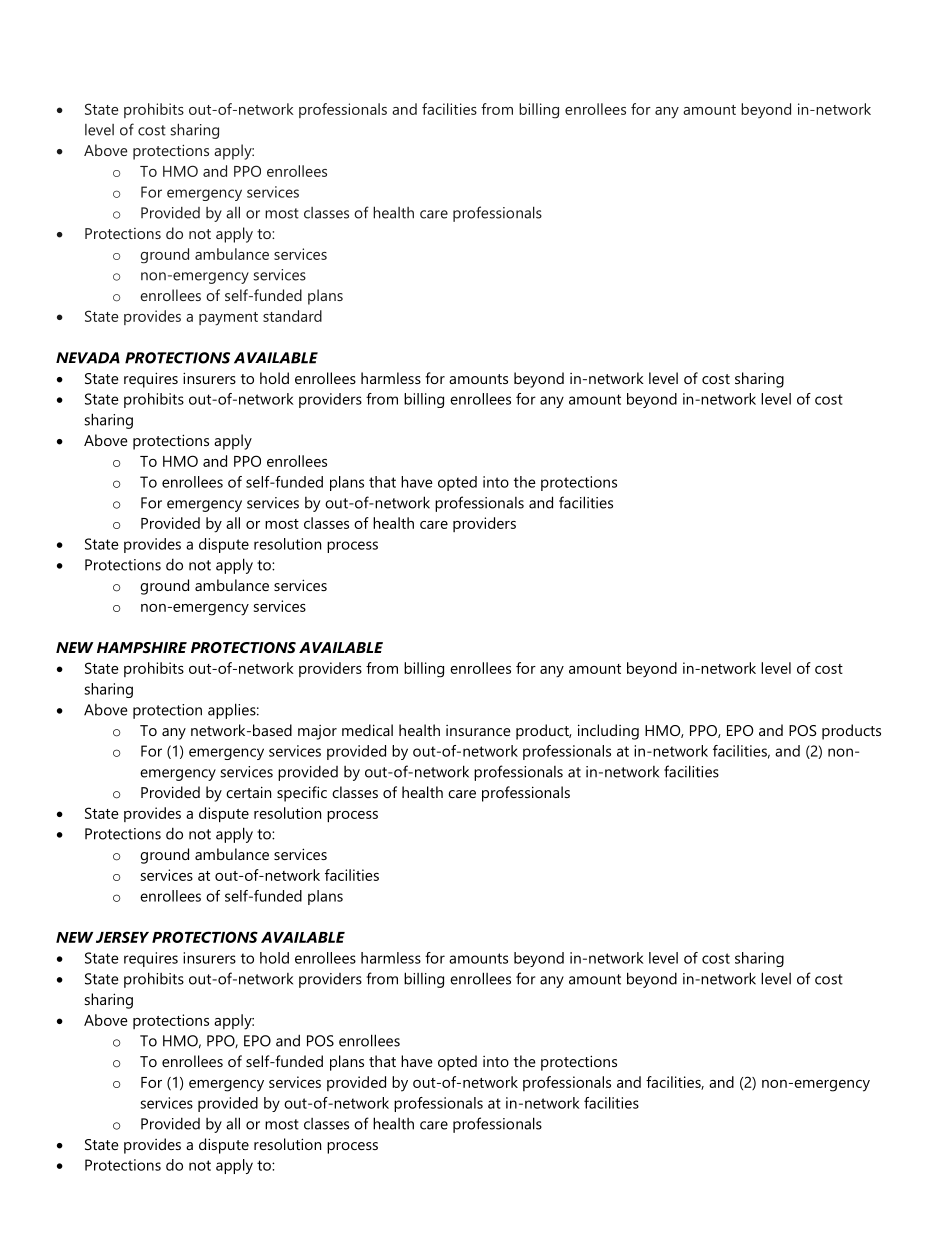 The width and height of the image is (952, 1233). I want to click on HAMPSHIRE, so click(142, 647).
